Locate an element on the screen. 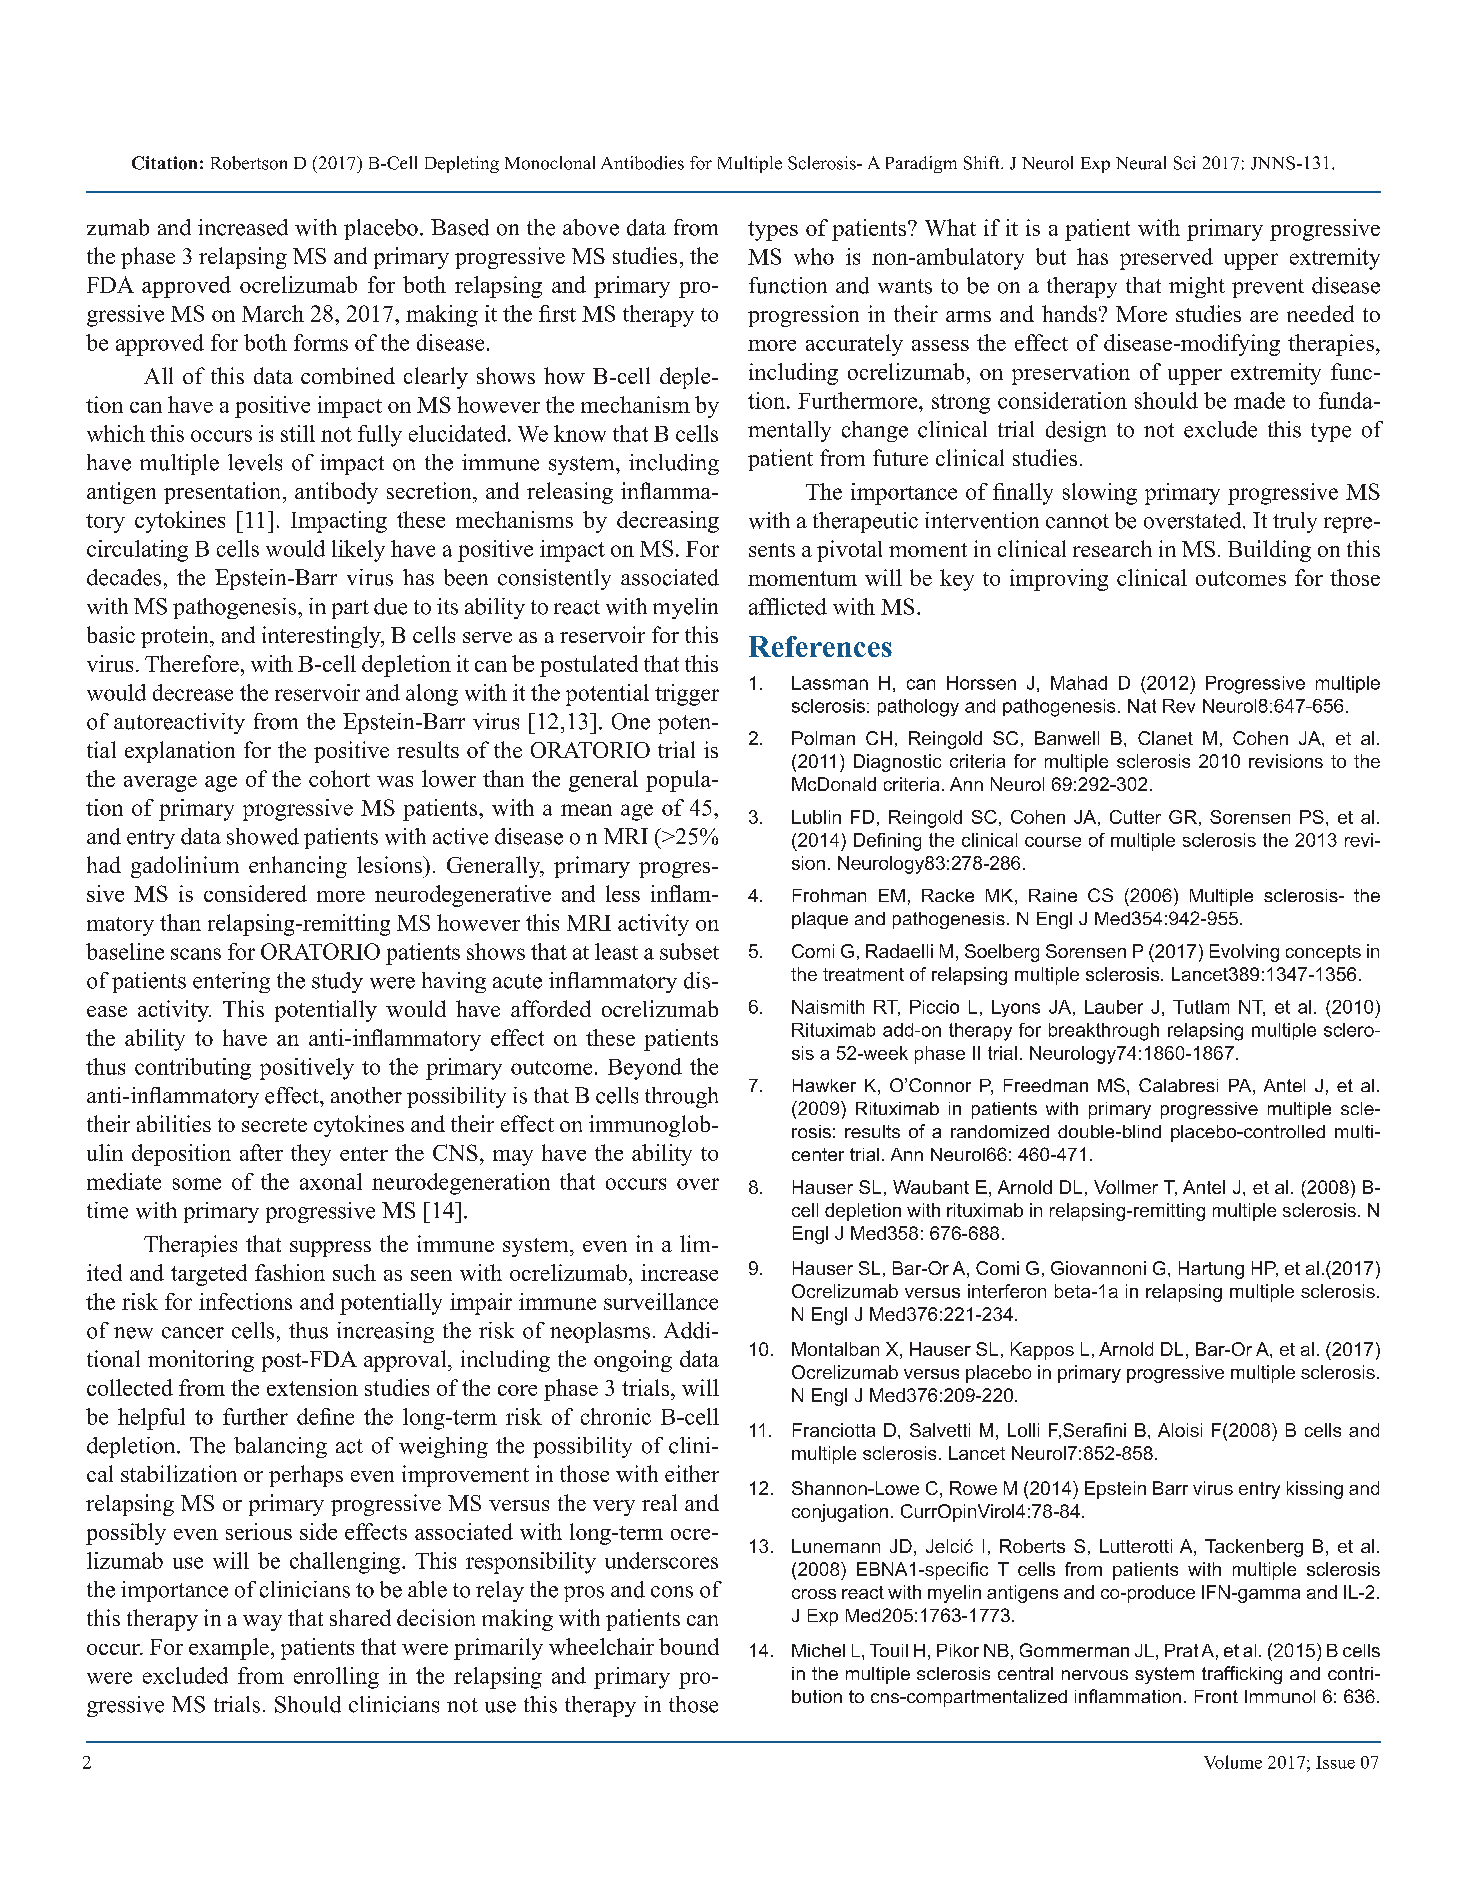 The width and height of the screenshot is (1467, 1899). March is located at coordinates (273, 313).
